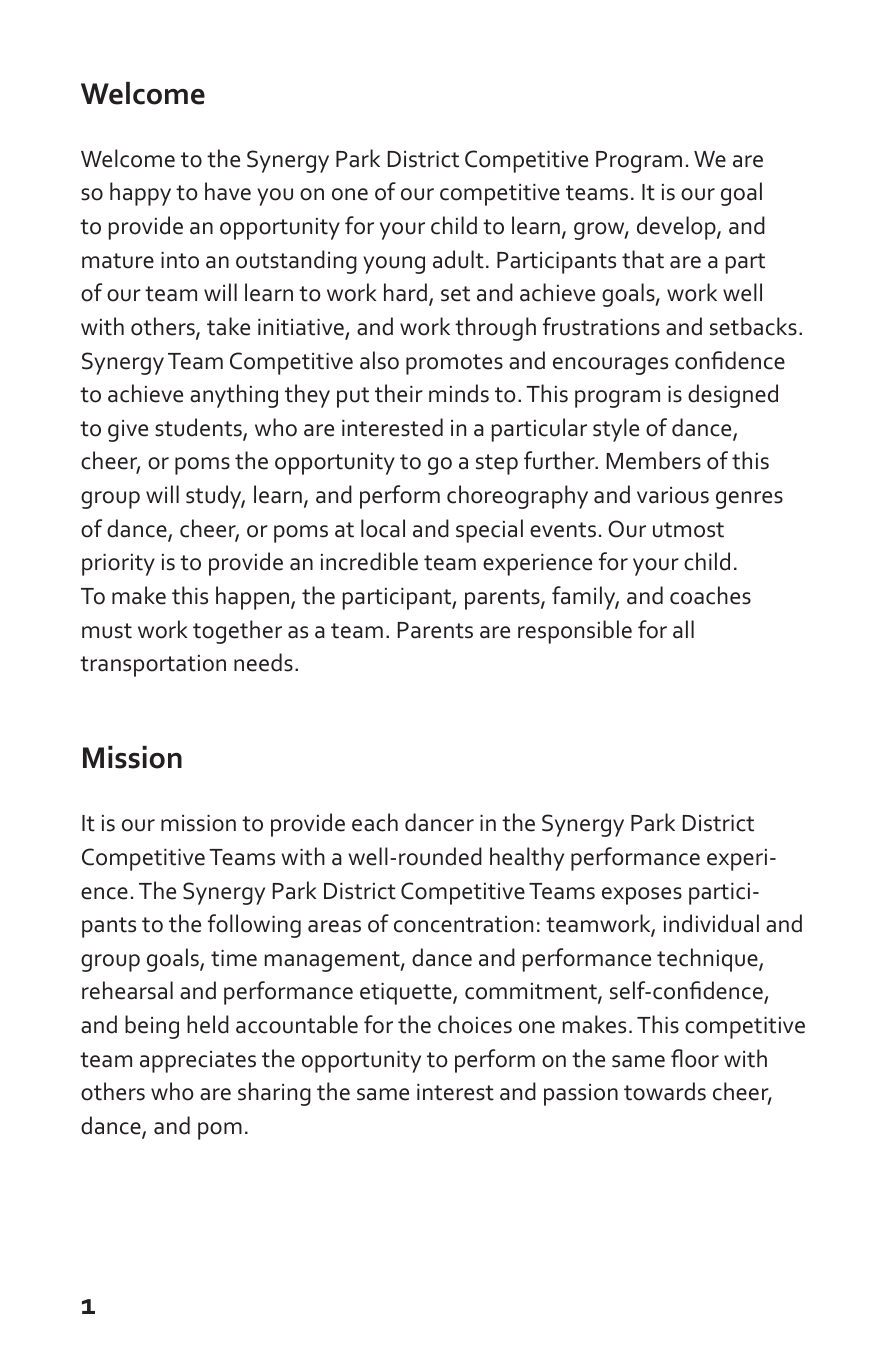 This screenshot has height=1372, width=887. What do you see at coordinates (140, 194) in the screenshot?
I see `happy` at bounding box center [140, 194].
